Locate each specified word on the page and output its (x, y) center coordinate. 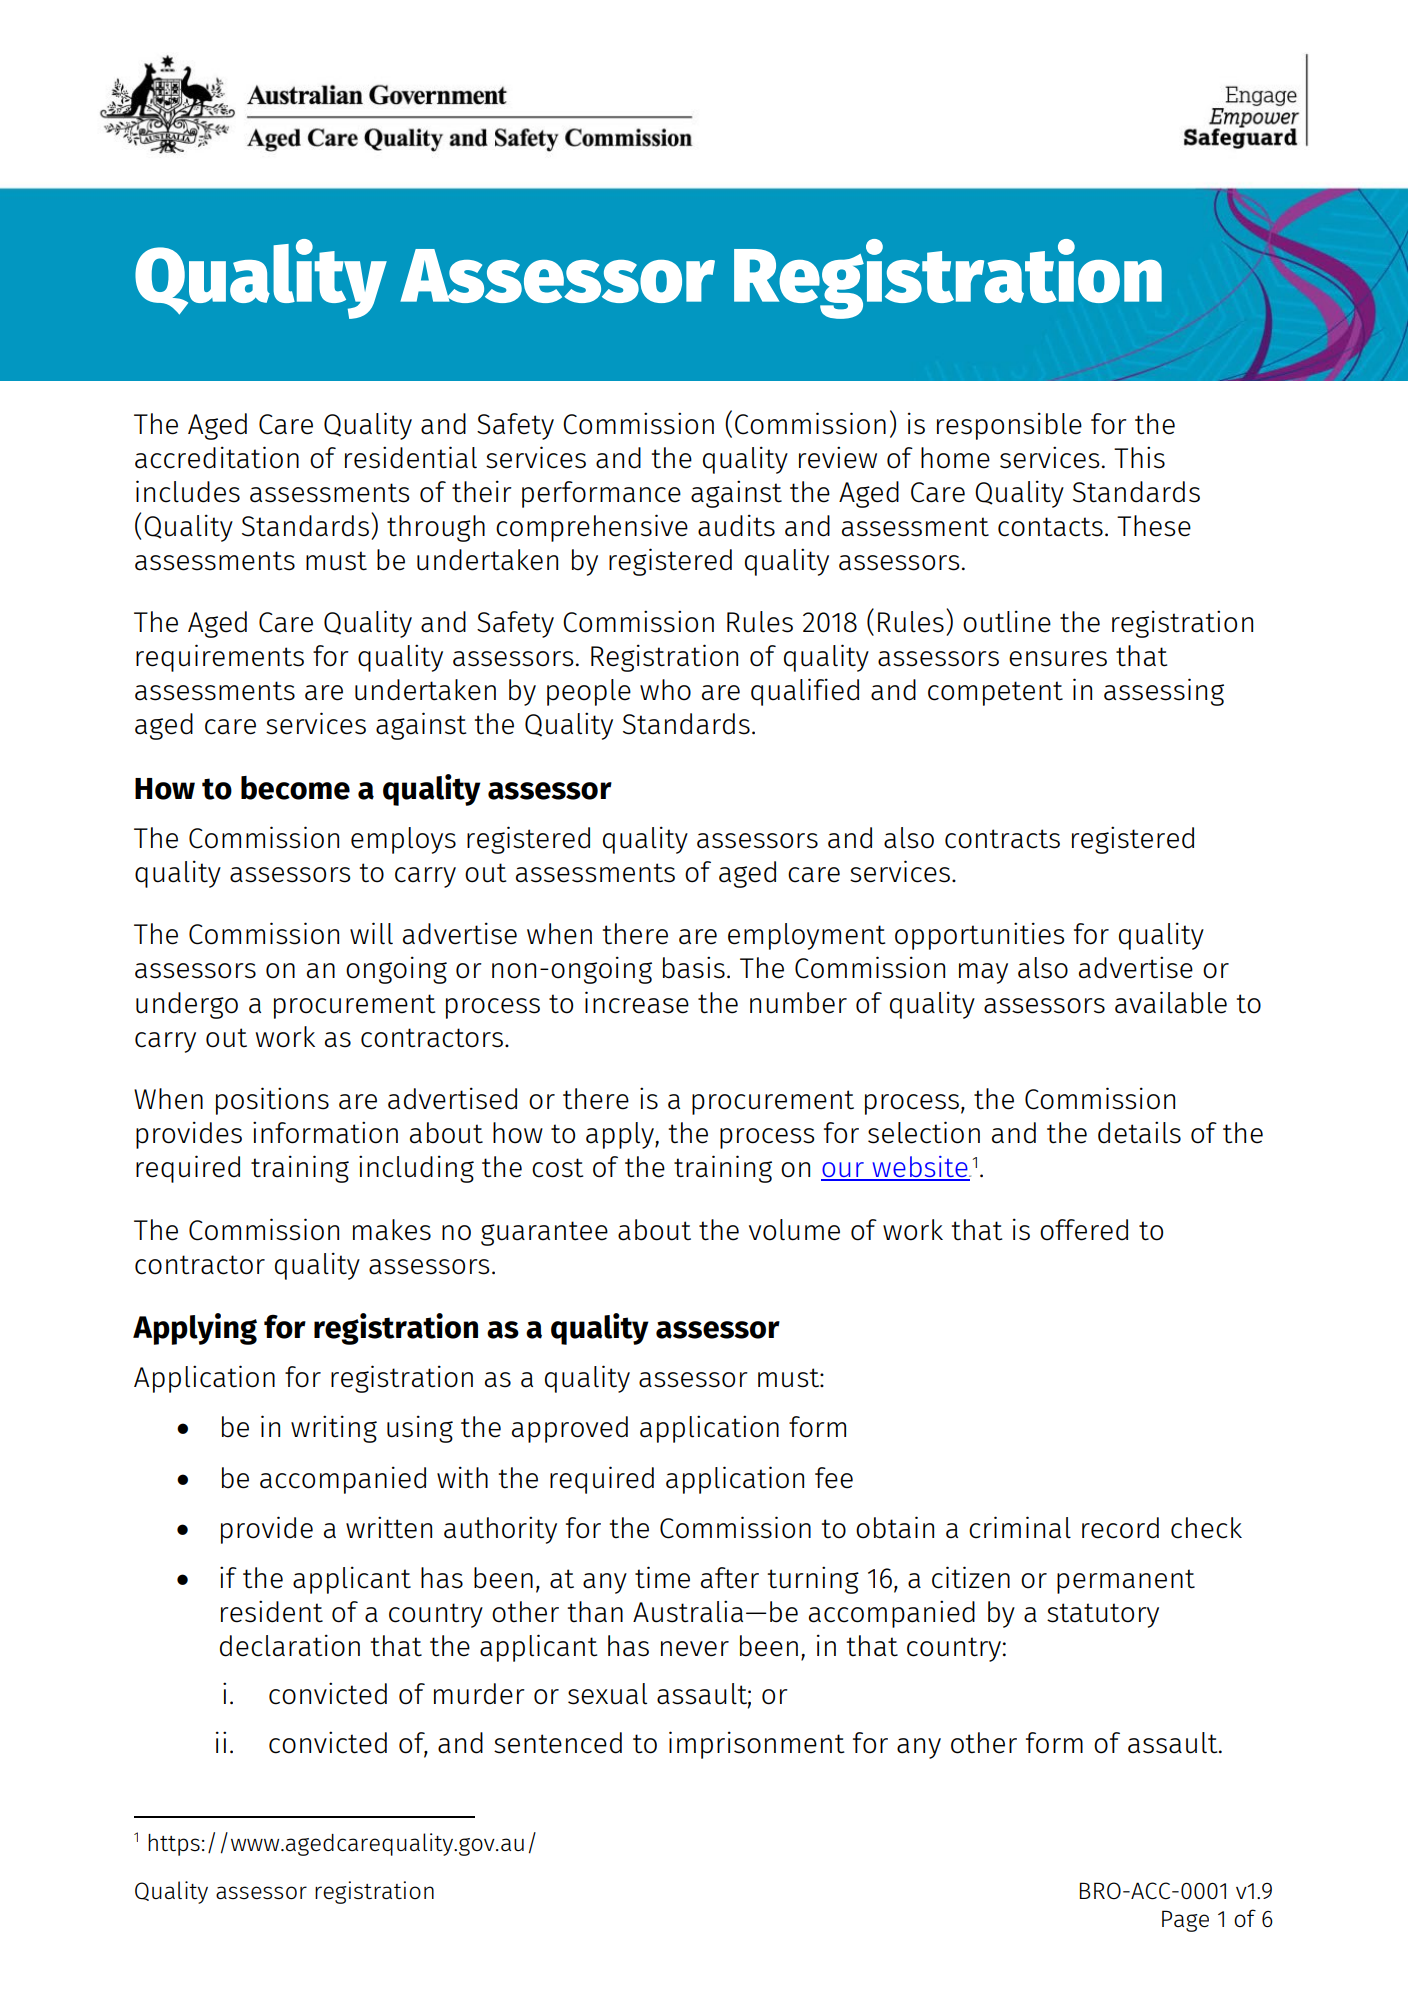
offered (1084, 1230)
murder (479, 1694)
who (665, 690)
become (295, 788)
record (1120, 1528)
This (1139, 457)
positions (272, 1101)
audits (736, 525)
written (389, 1527)
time (662, 1577)
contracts (1002, 839)
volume (794, 1230)
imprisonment (757, 1745)
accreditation (217, 457)
